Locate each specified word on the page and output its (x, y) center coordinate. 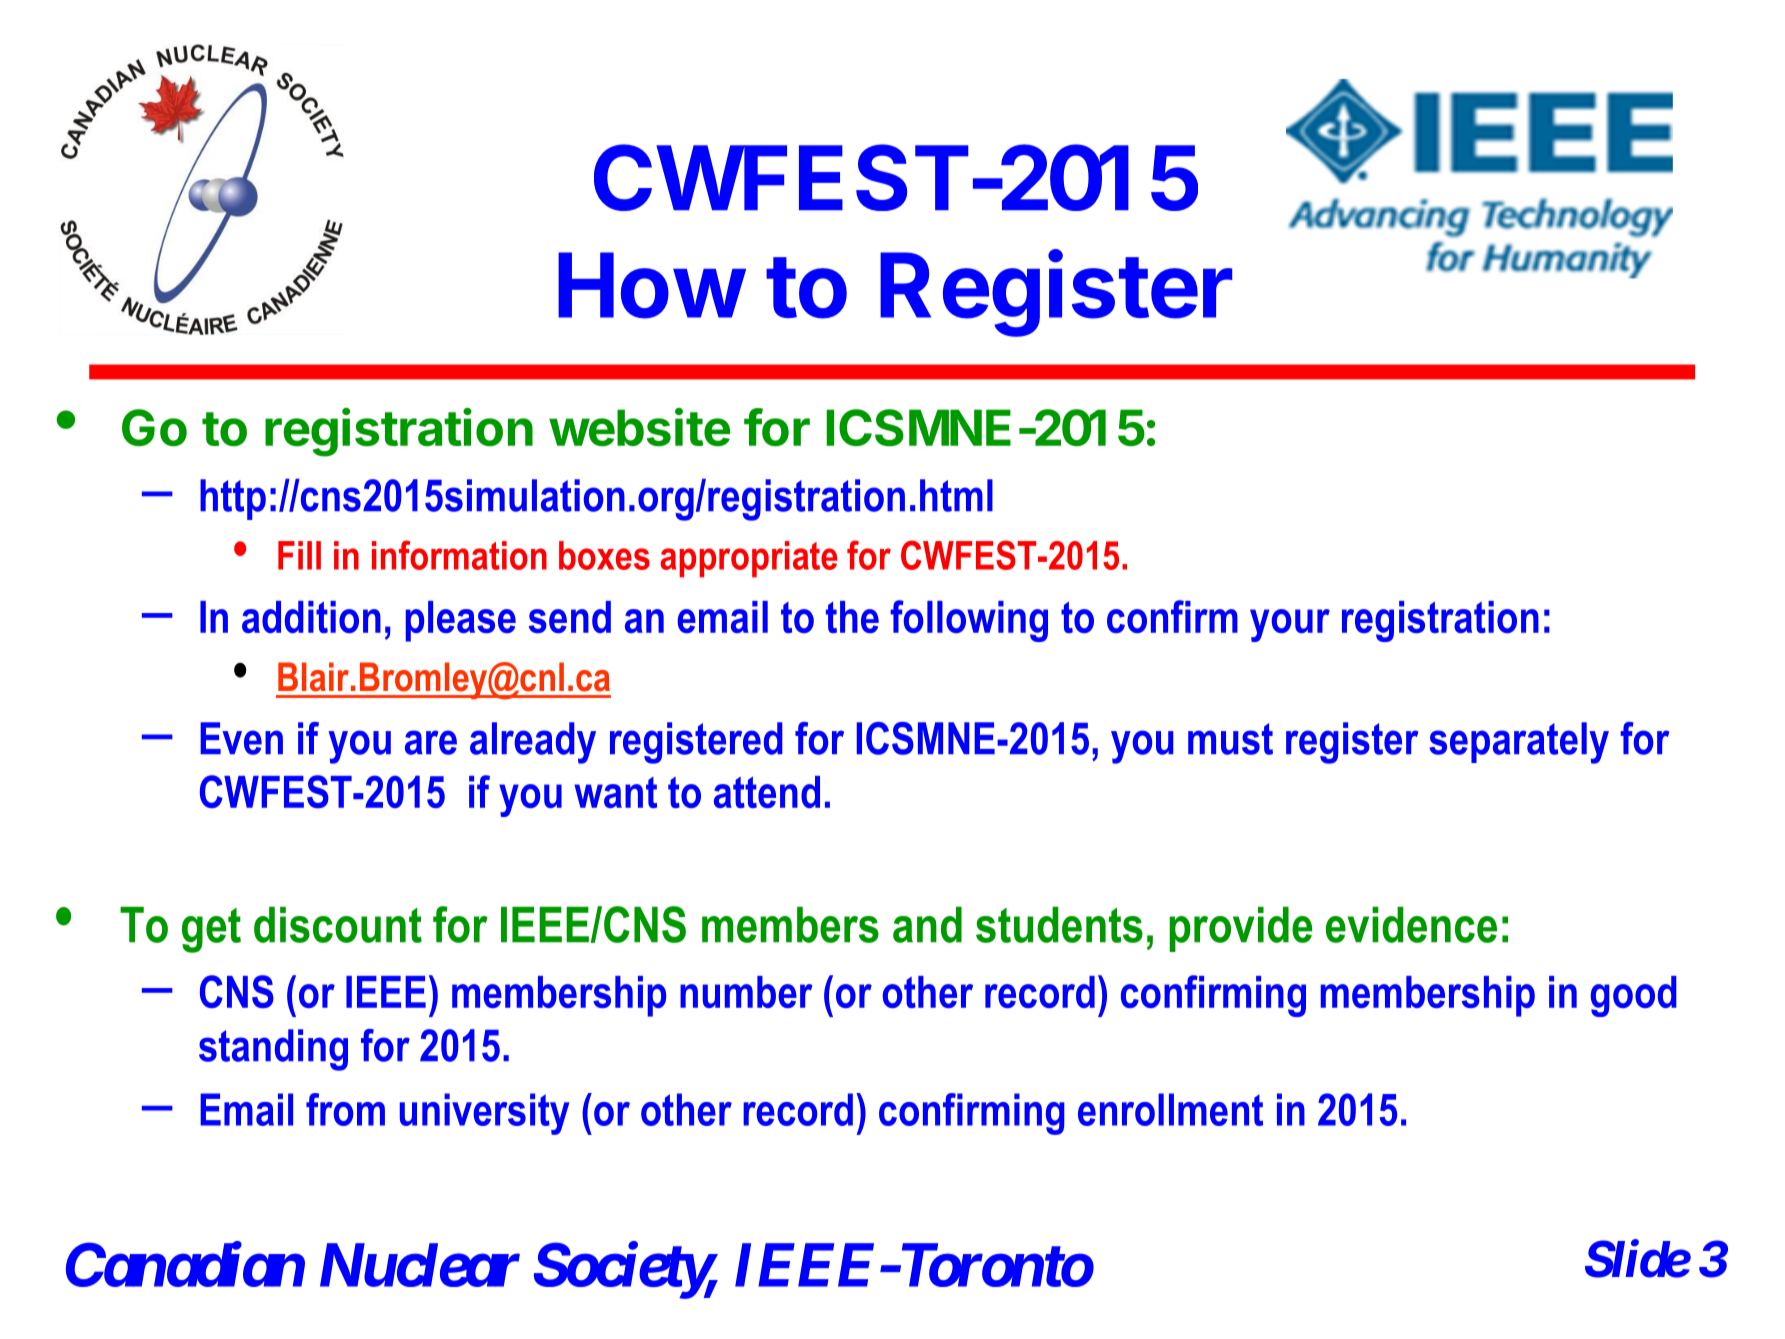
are (431, 742)
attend (767, 792)
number (746, 992)
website (639, 427)
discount (338, 925)
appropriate (749, 559)
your (1290, 625)
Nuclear (420, 1265)
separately (1519, 743)
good (1634, 996)
